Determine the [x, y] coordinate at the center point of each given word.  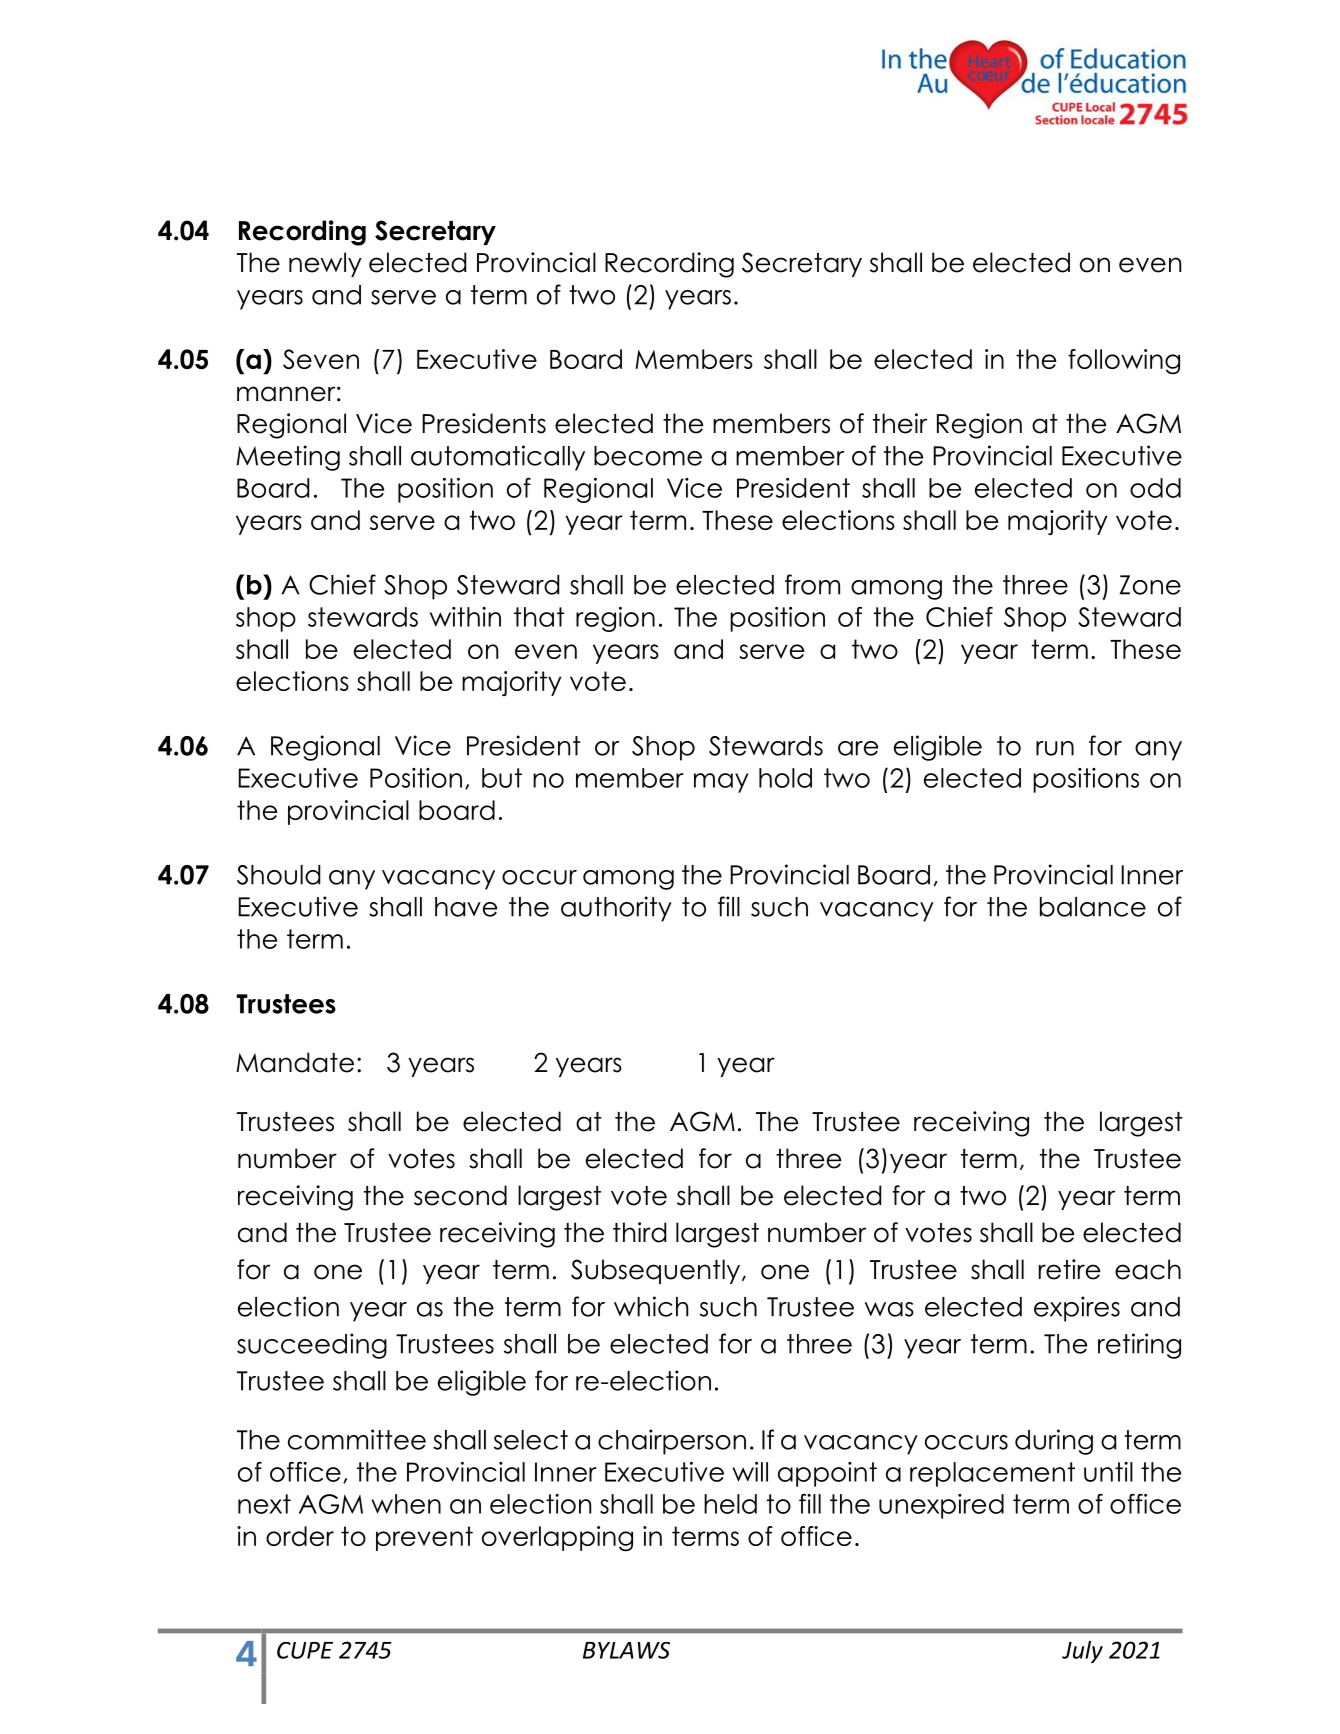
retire [1069, 1269]
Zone [1150, 585]
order [300, 1536]
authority [616, 909]
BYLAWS [626, 1650]
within [465, 617]
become [648, 456]
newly [325, 264]
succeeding [312, 1346]
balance [1093, 907]
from [812, 584]
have [466, 907]
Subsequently [657, 1271]
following [1124, 361]
